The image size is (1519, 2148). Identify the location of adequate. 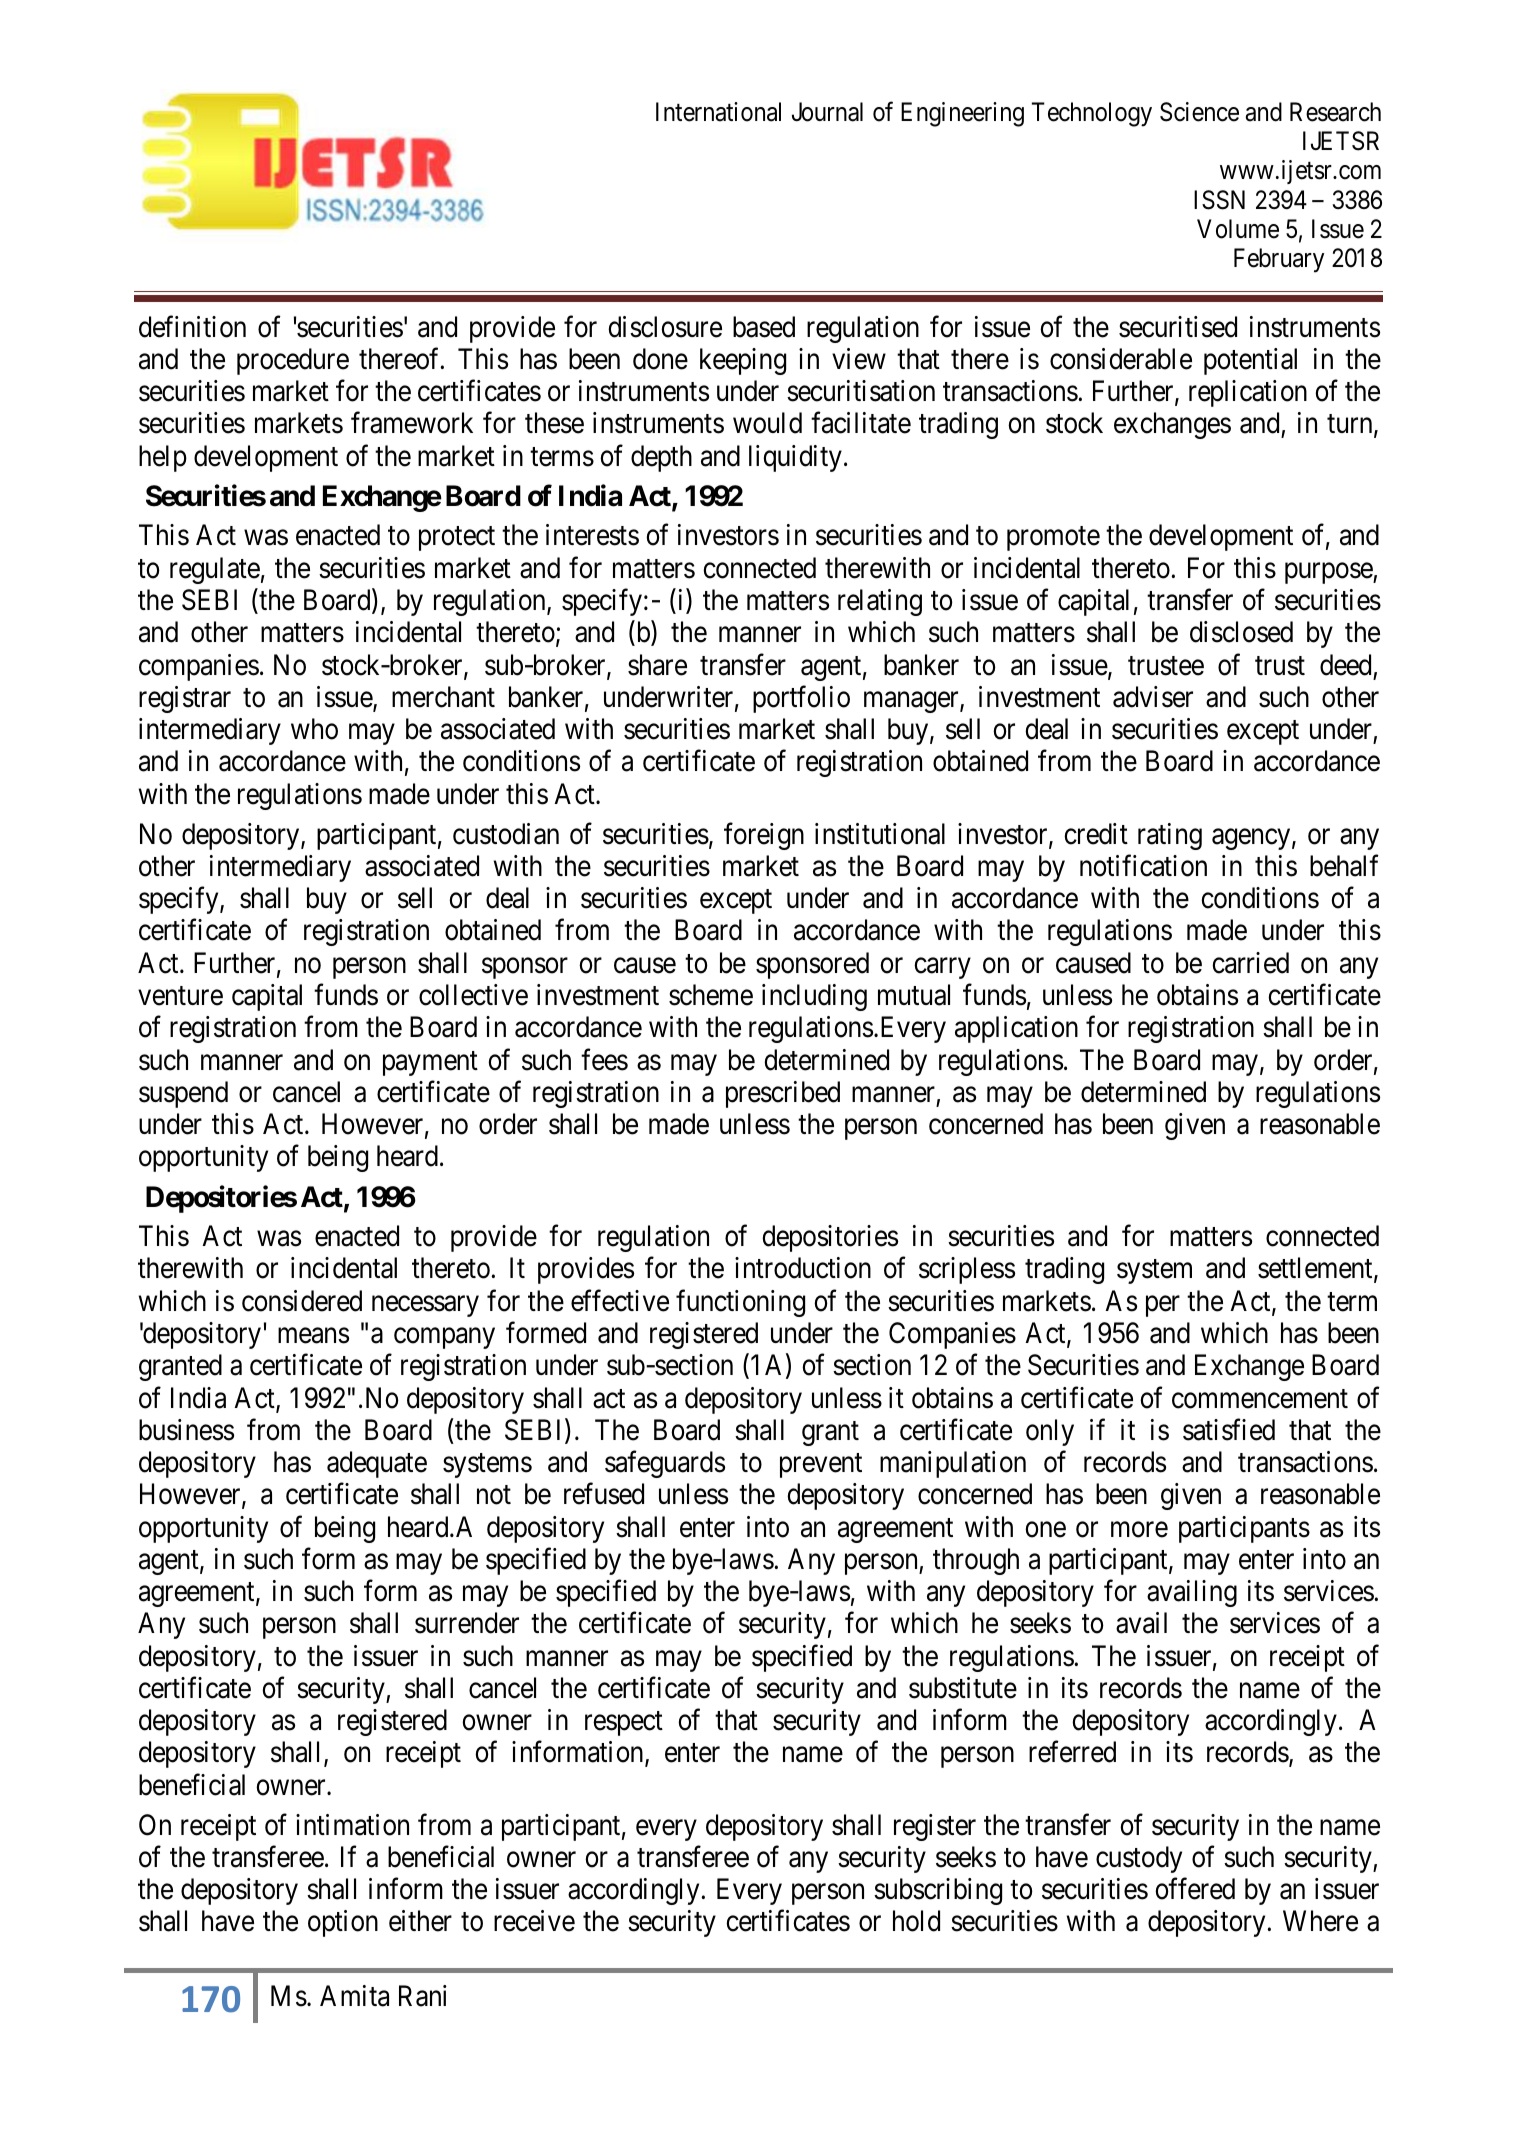
(377, 1464).
